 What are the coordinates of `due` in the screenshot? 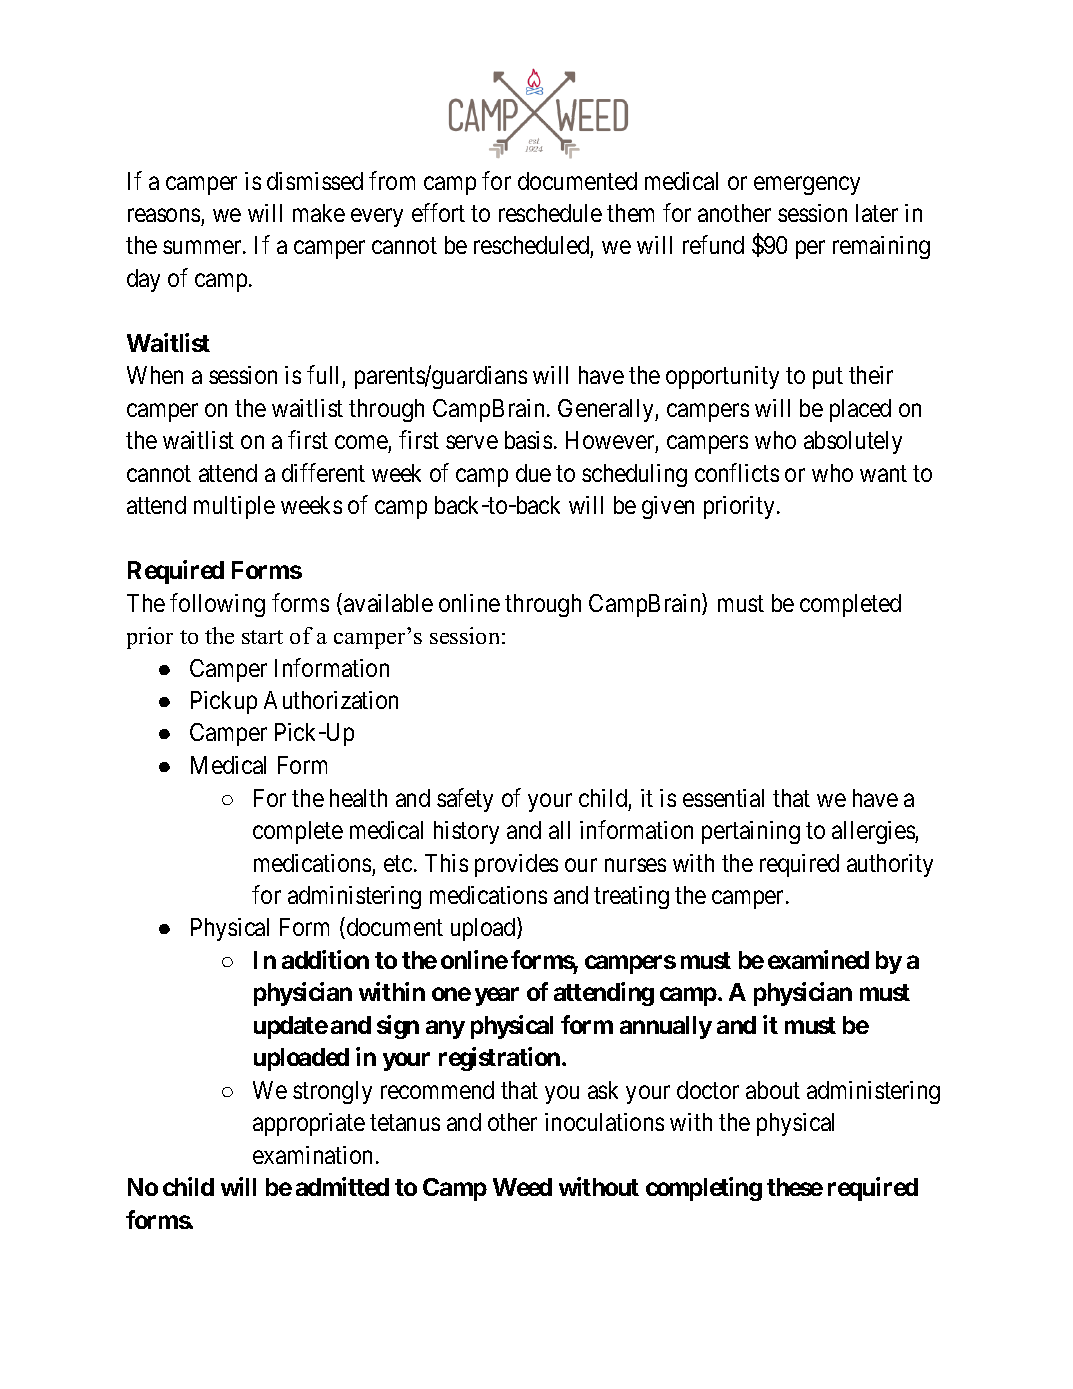 It's located at (533, 473).
